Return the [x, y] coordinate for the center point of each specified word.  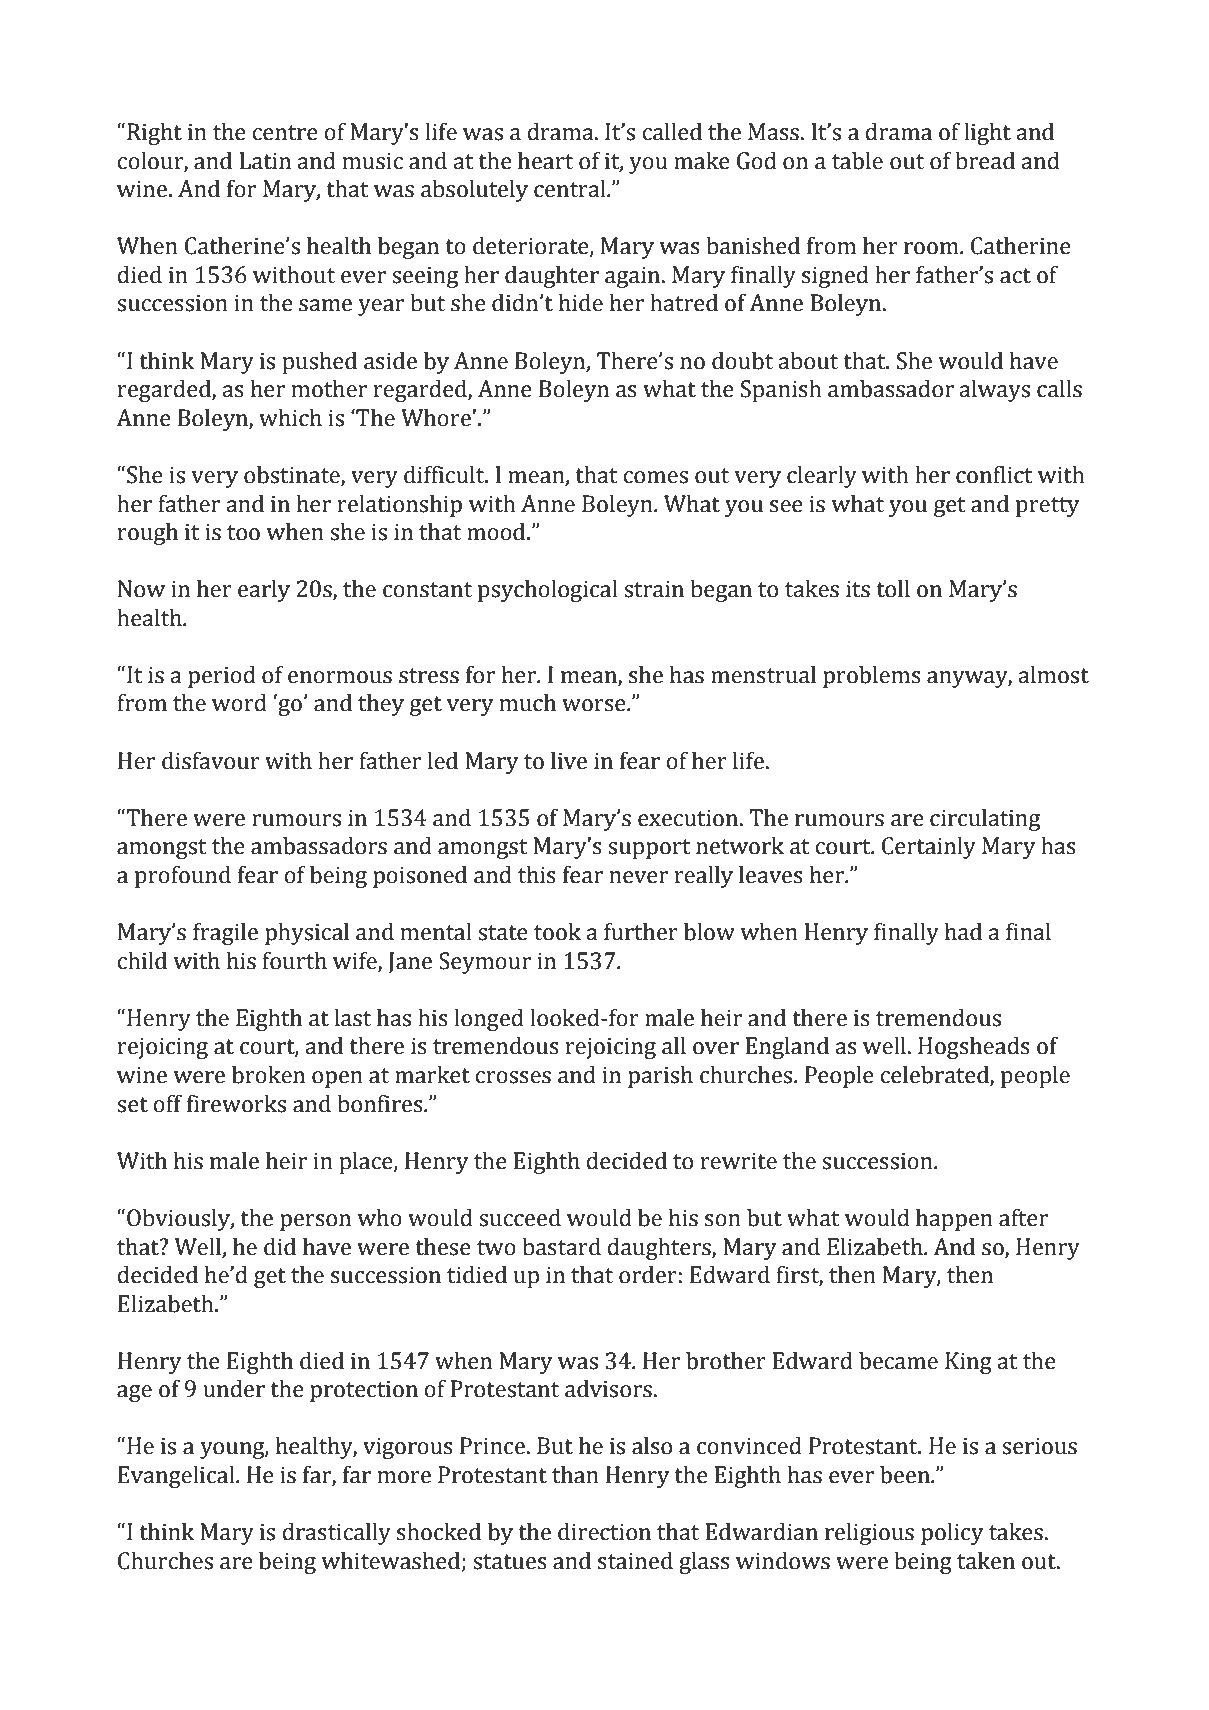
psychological [548, 591]
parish [660, 1077]
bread [985, 161]
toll [893, 589]
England [787, 1048]
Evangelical [177, 1477]
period [222, 677]
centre [285, 133]
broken [268, 1075]
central [571, 189]
